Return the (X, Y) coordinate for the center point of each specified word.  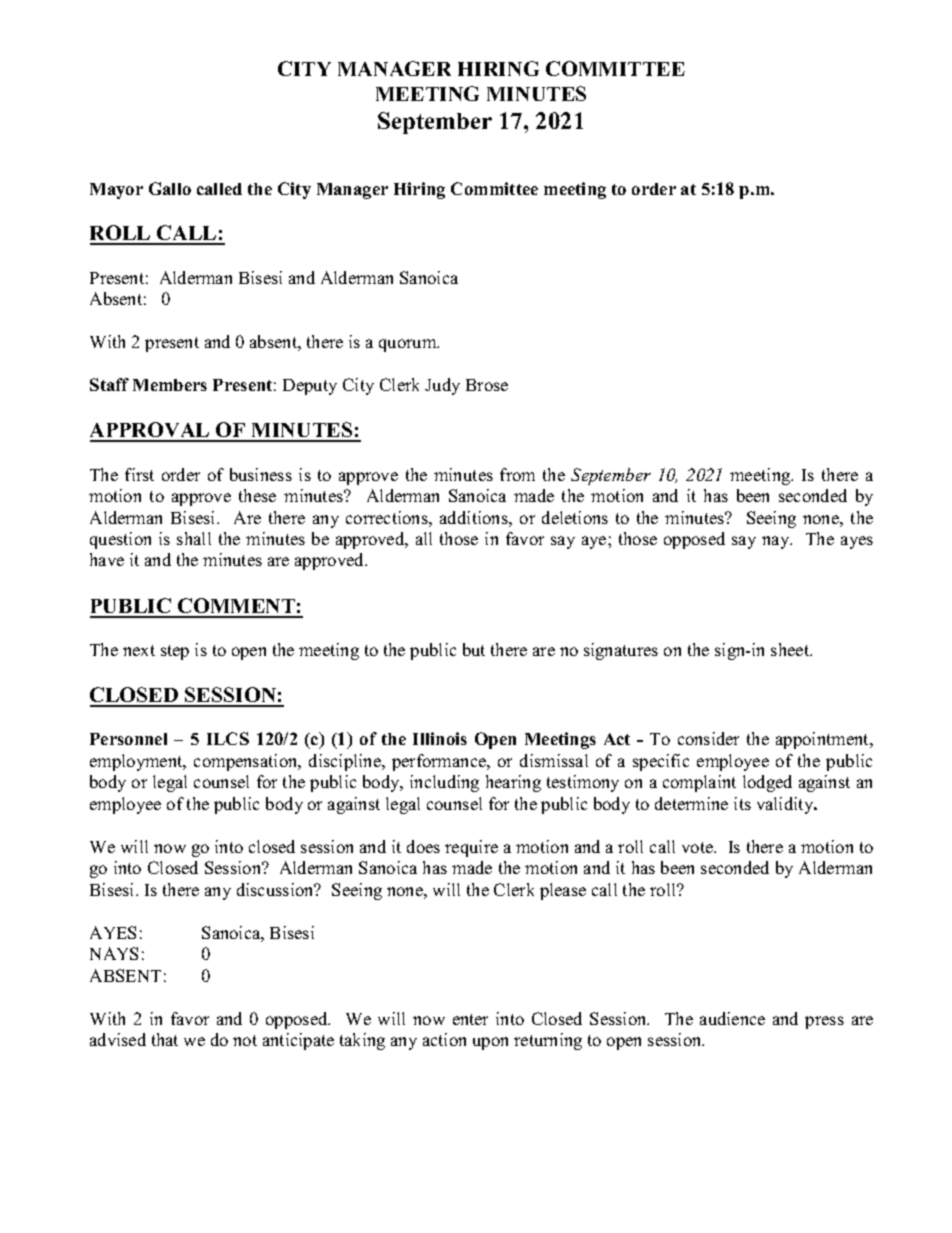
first (139, 474)
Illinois (440, 738)
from (517, 474)
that (165, 1039)
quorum (409, 345)
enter (470, 1019)
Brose (487, 385)
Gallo (170, 188)
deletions (575, 517)
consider (708, 738)
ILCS (228, 738)
